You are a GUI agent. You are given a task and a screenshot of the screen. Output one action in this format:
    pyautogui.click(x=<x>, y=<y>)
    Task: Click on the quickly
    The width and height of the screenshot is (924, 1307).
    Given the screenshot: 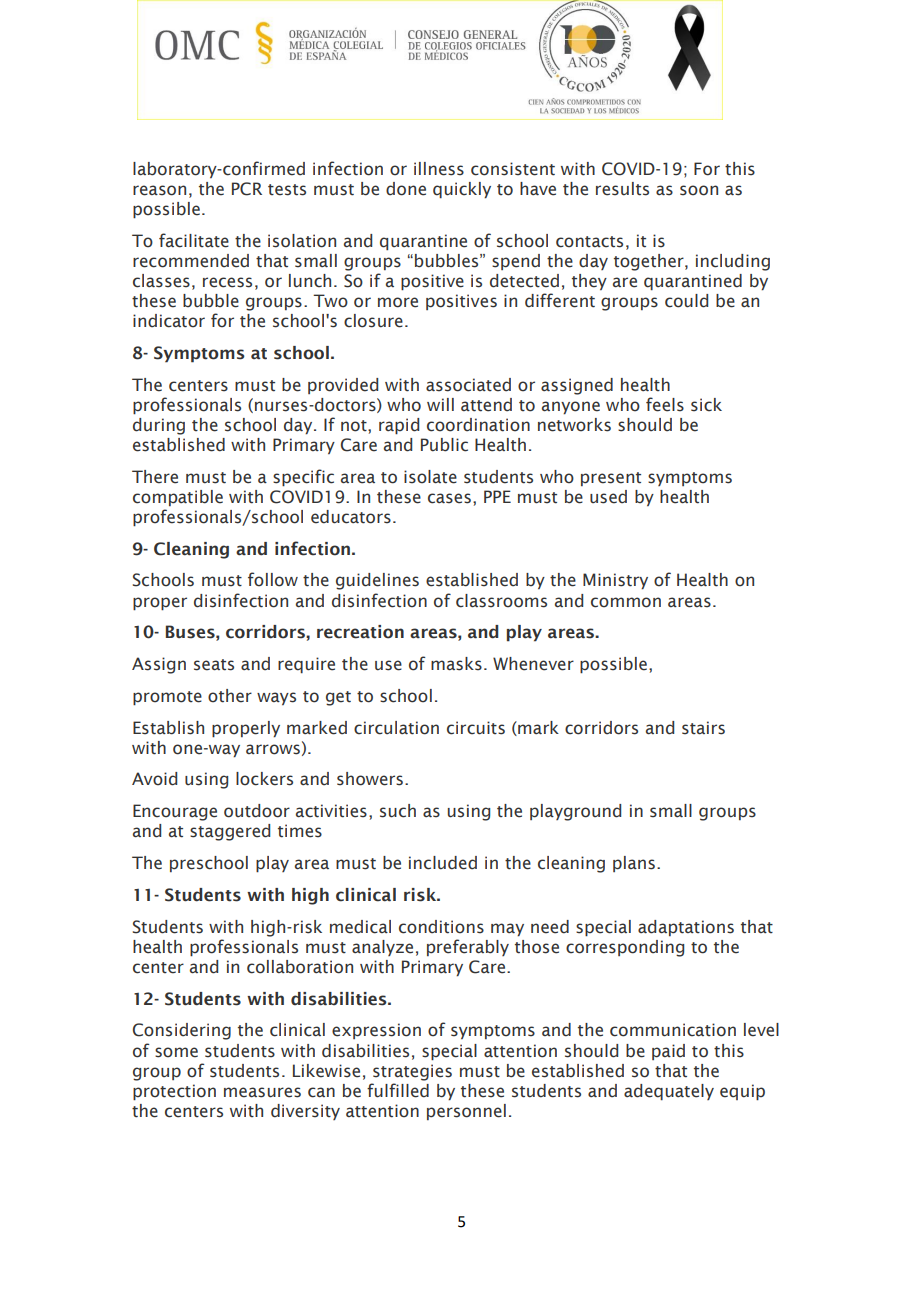 What is the action you would take?
    pyautogui.click(x=462, y=190)
